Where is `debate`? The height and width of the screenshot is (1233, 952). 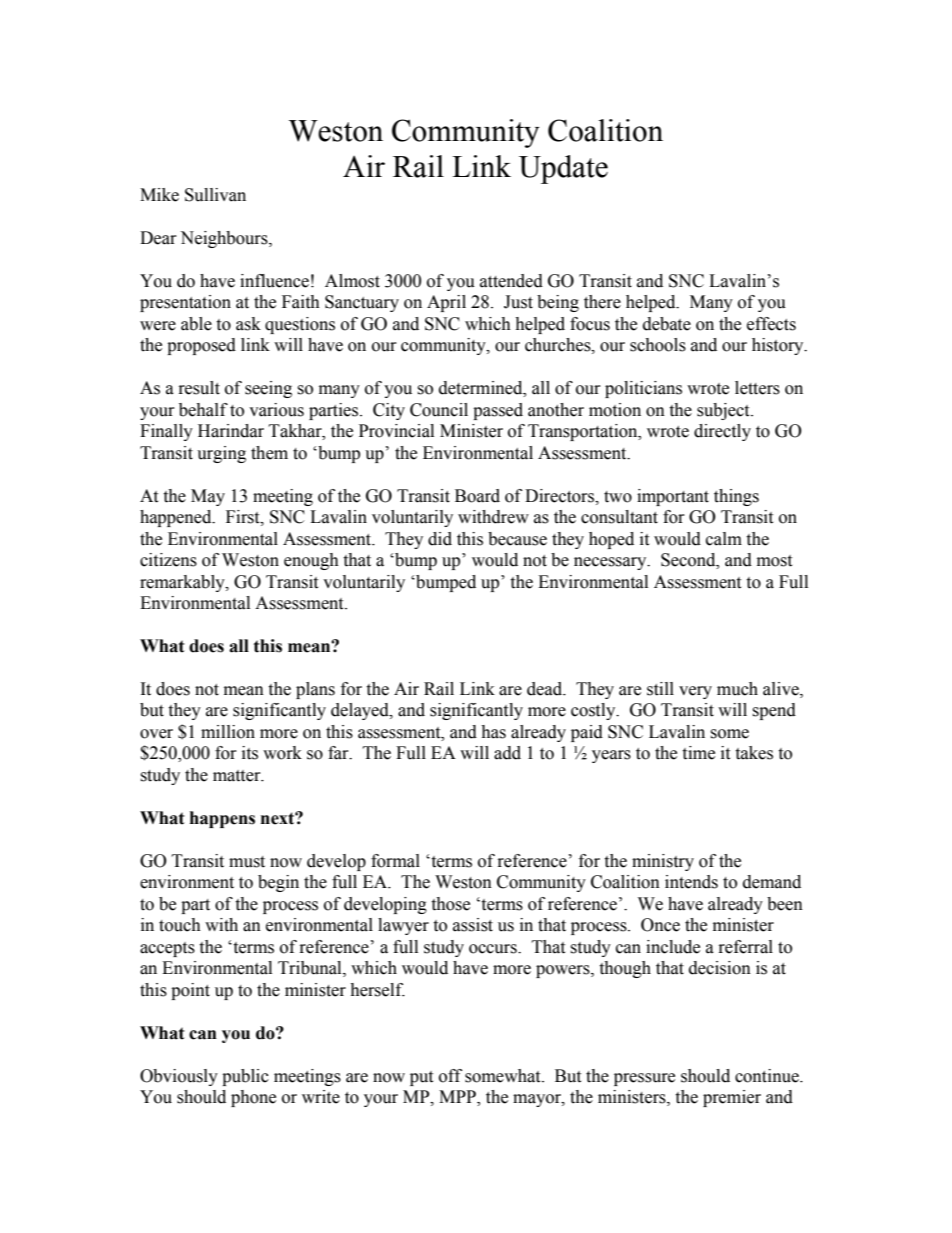
debate is located at coordinates (667, 324).
